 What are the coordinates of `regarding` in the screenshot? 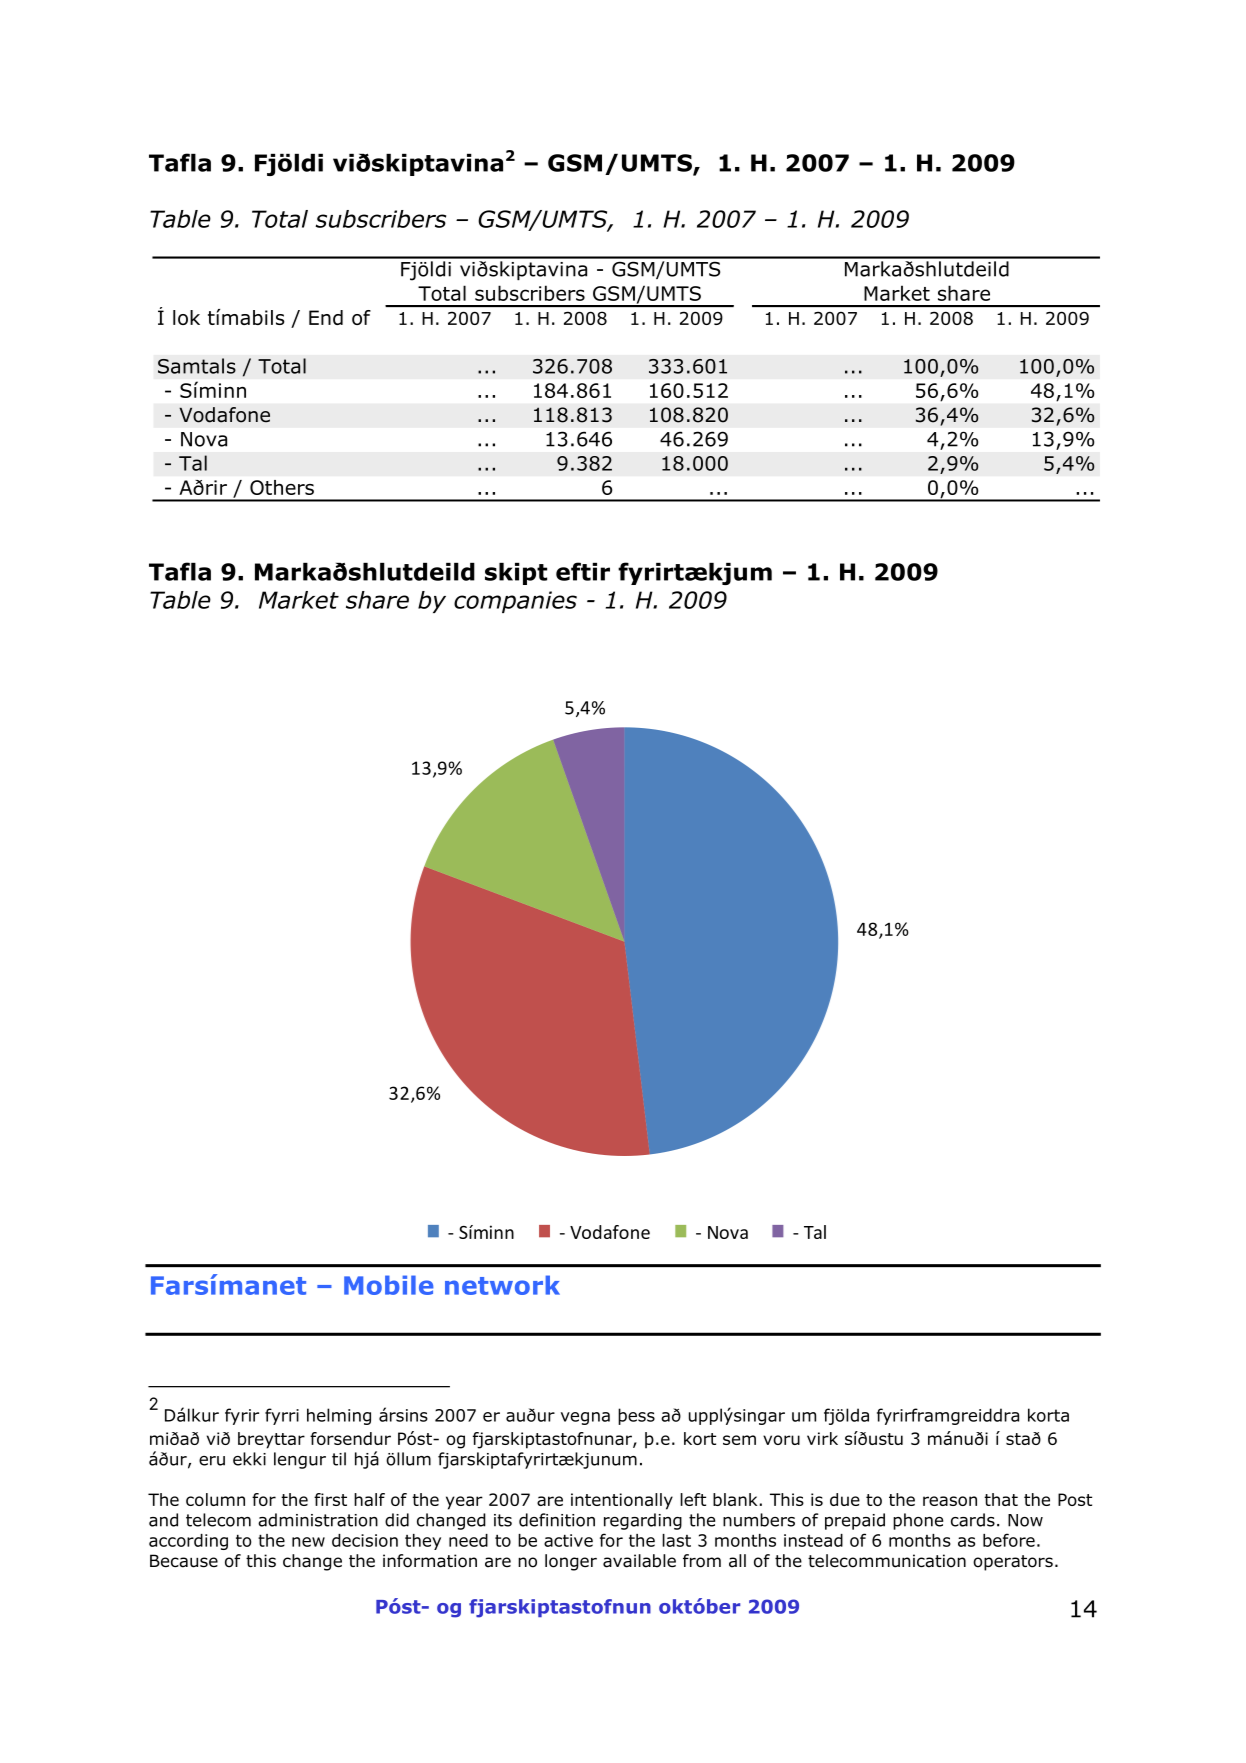 It's located at (643, 1521).
